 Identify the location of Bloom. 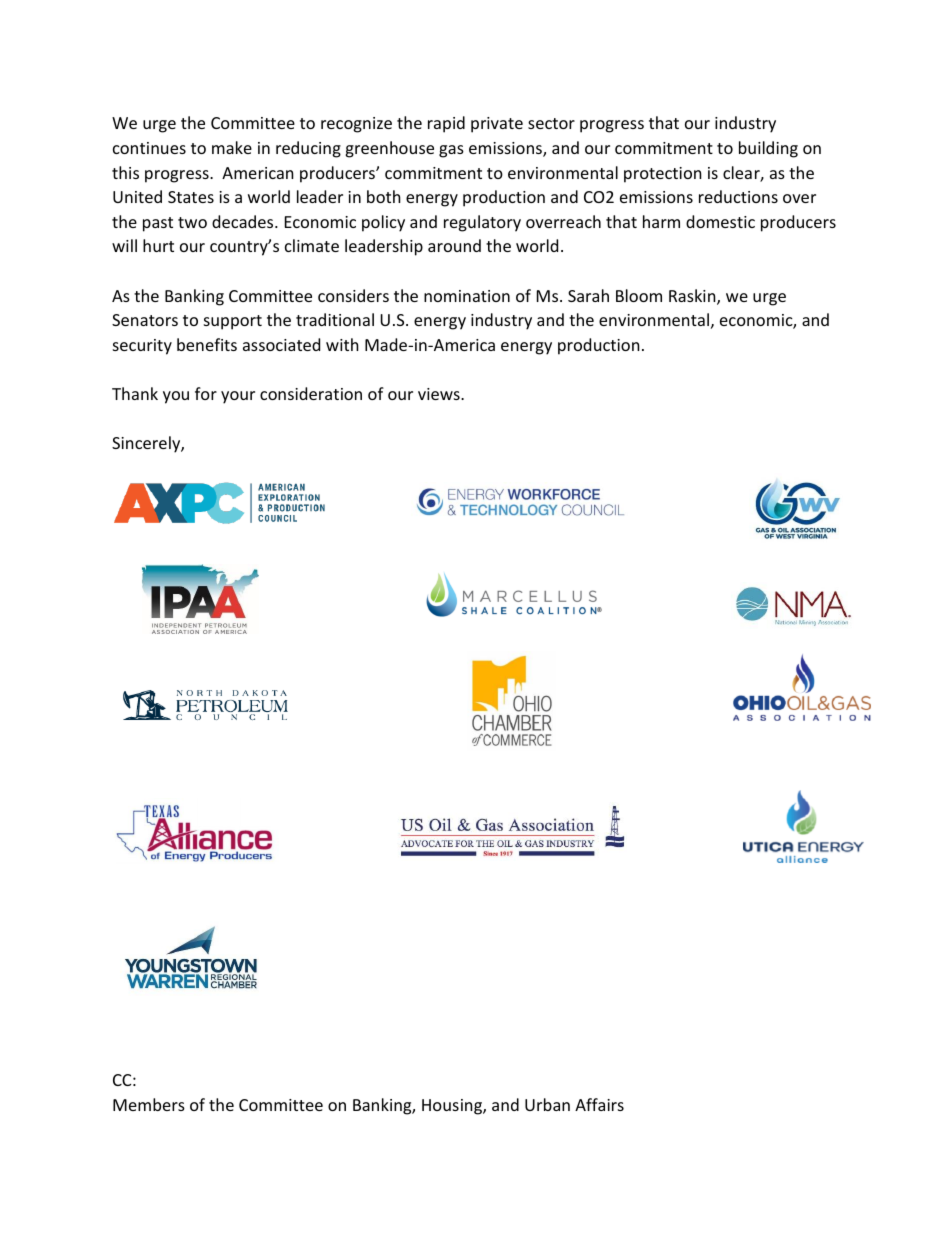
(639, 295).
